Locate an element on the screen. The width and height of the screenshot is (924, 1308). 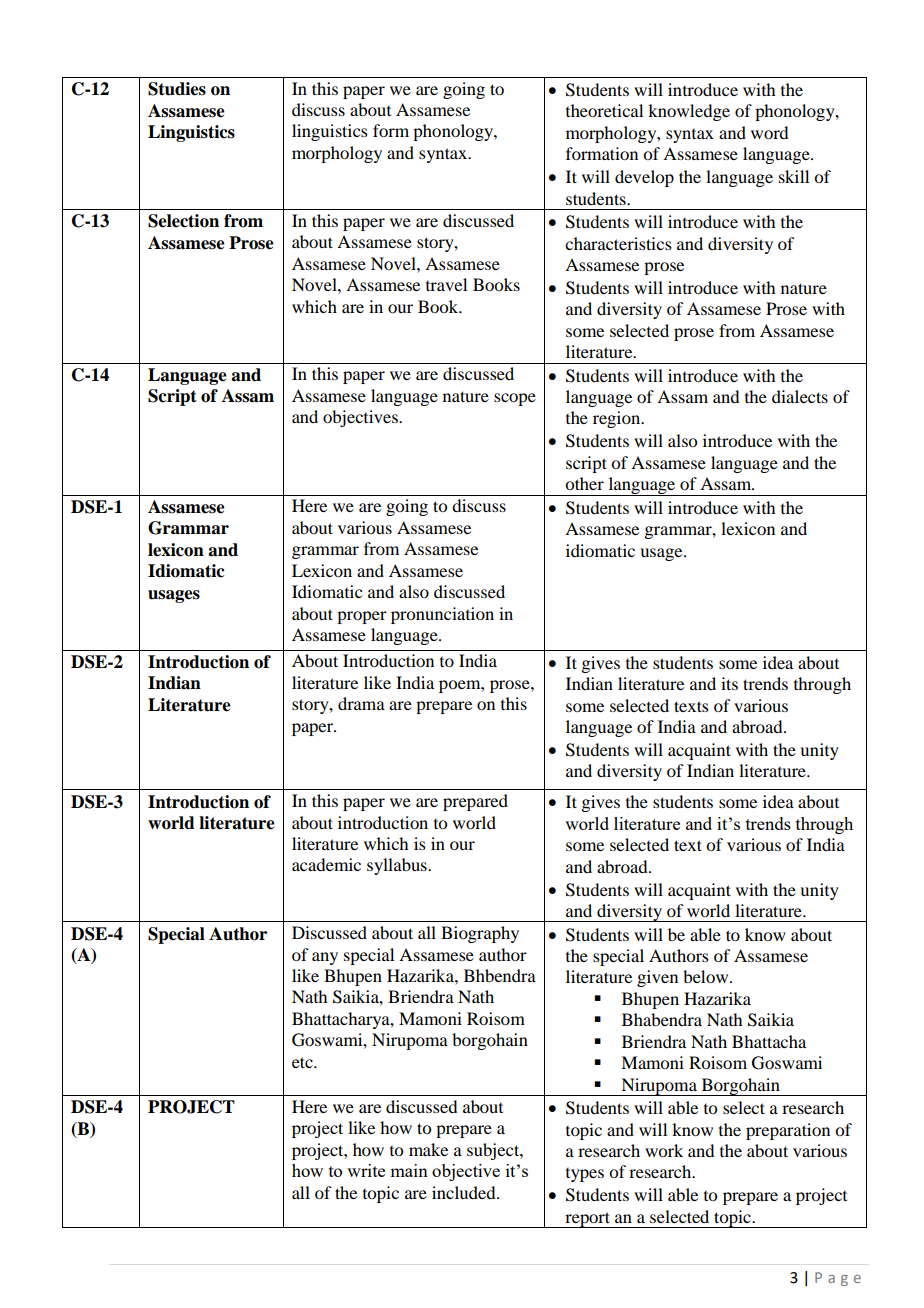
write is located at coordinates (366, 1170).
